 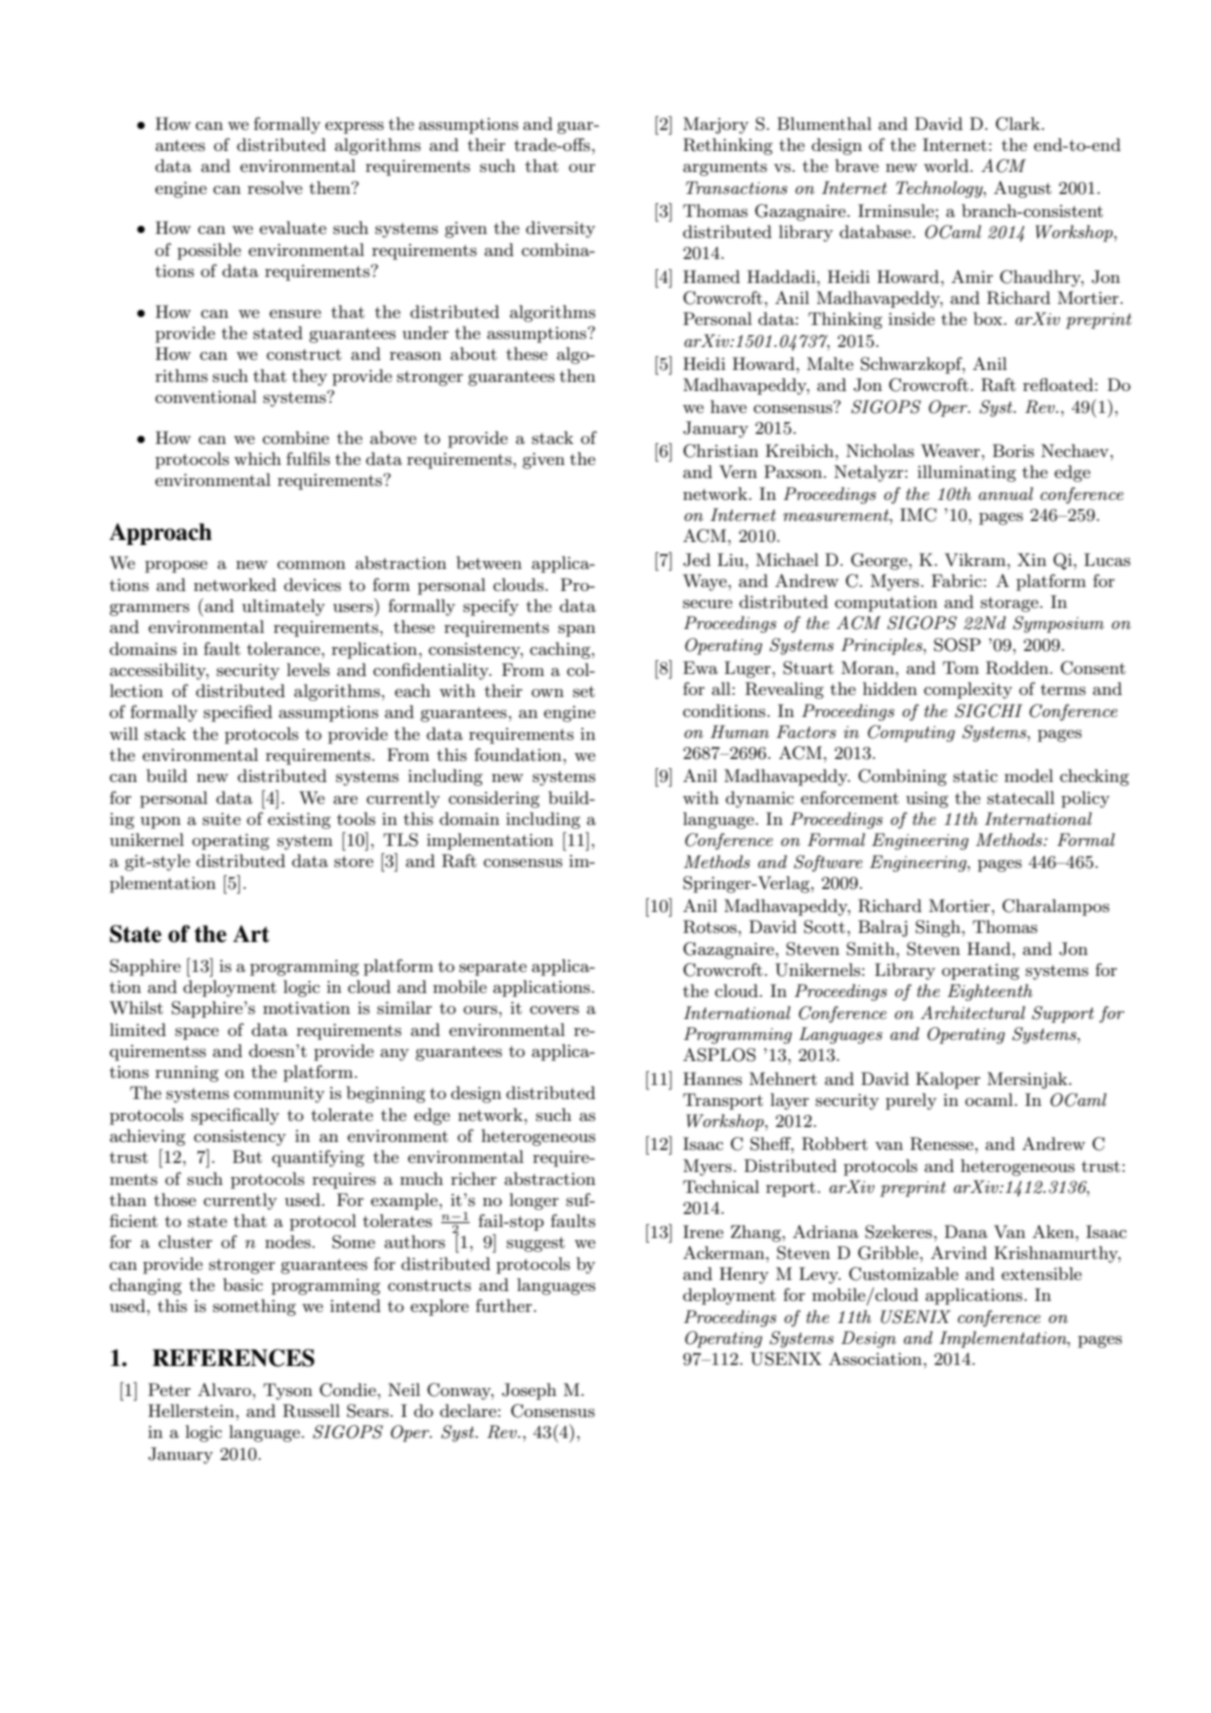 What do you see at coordinates (947, 165) in the screenshot?
I see `world` at bounding box center [947, 165].
